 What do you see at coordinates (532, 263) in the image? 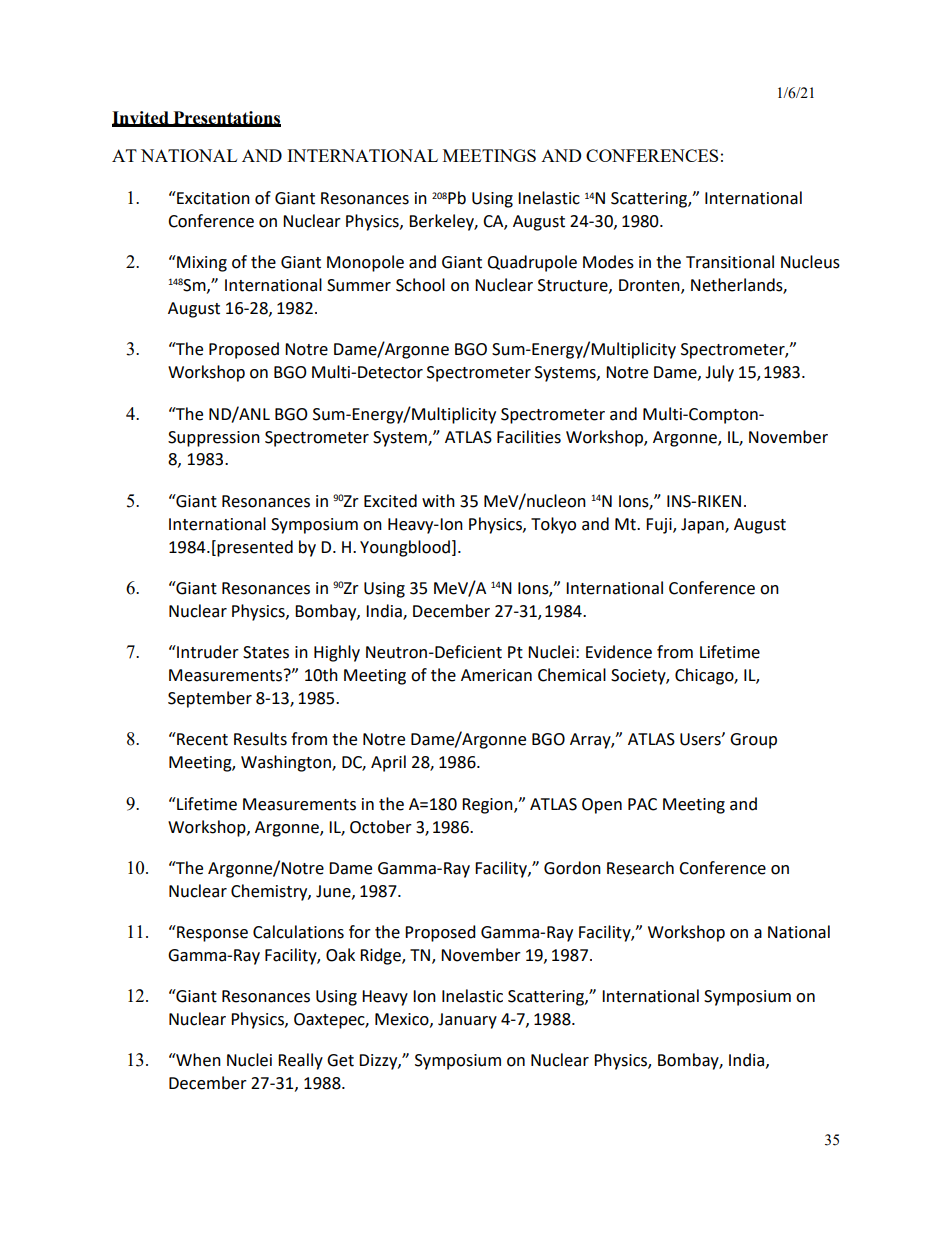
I see `Quadrupole` at bounding box center [532, 263].
